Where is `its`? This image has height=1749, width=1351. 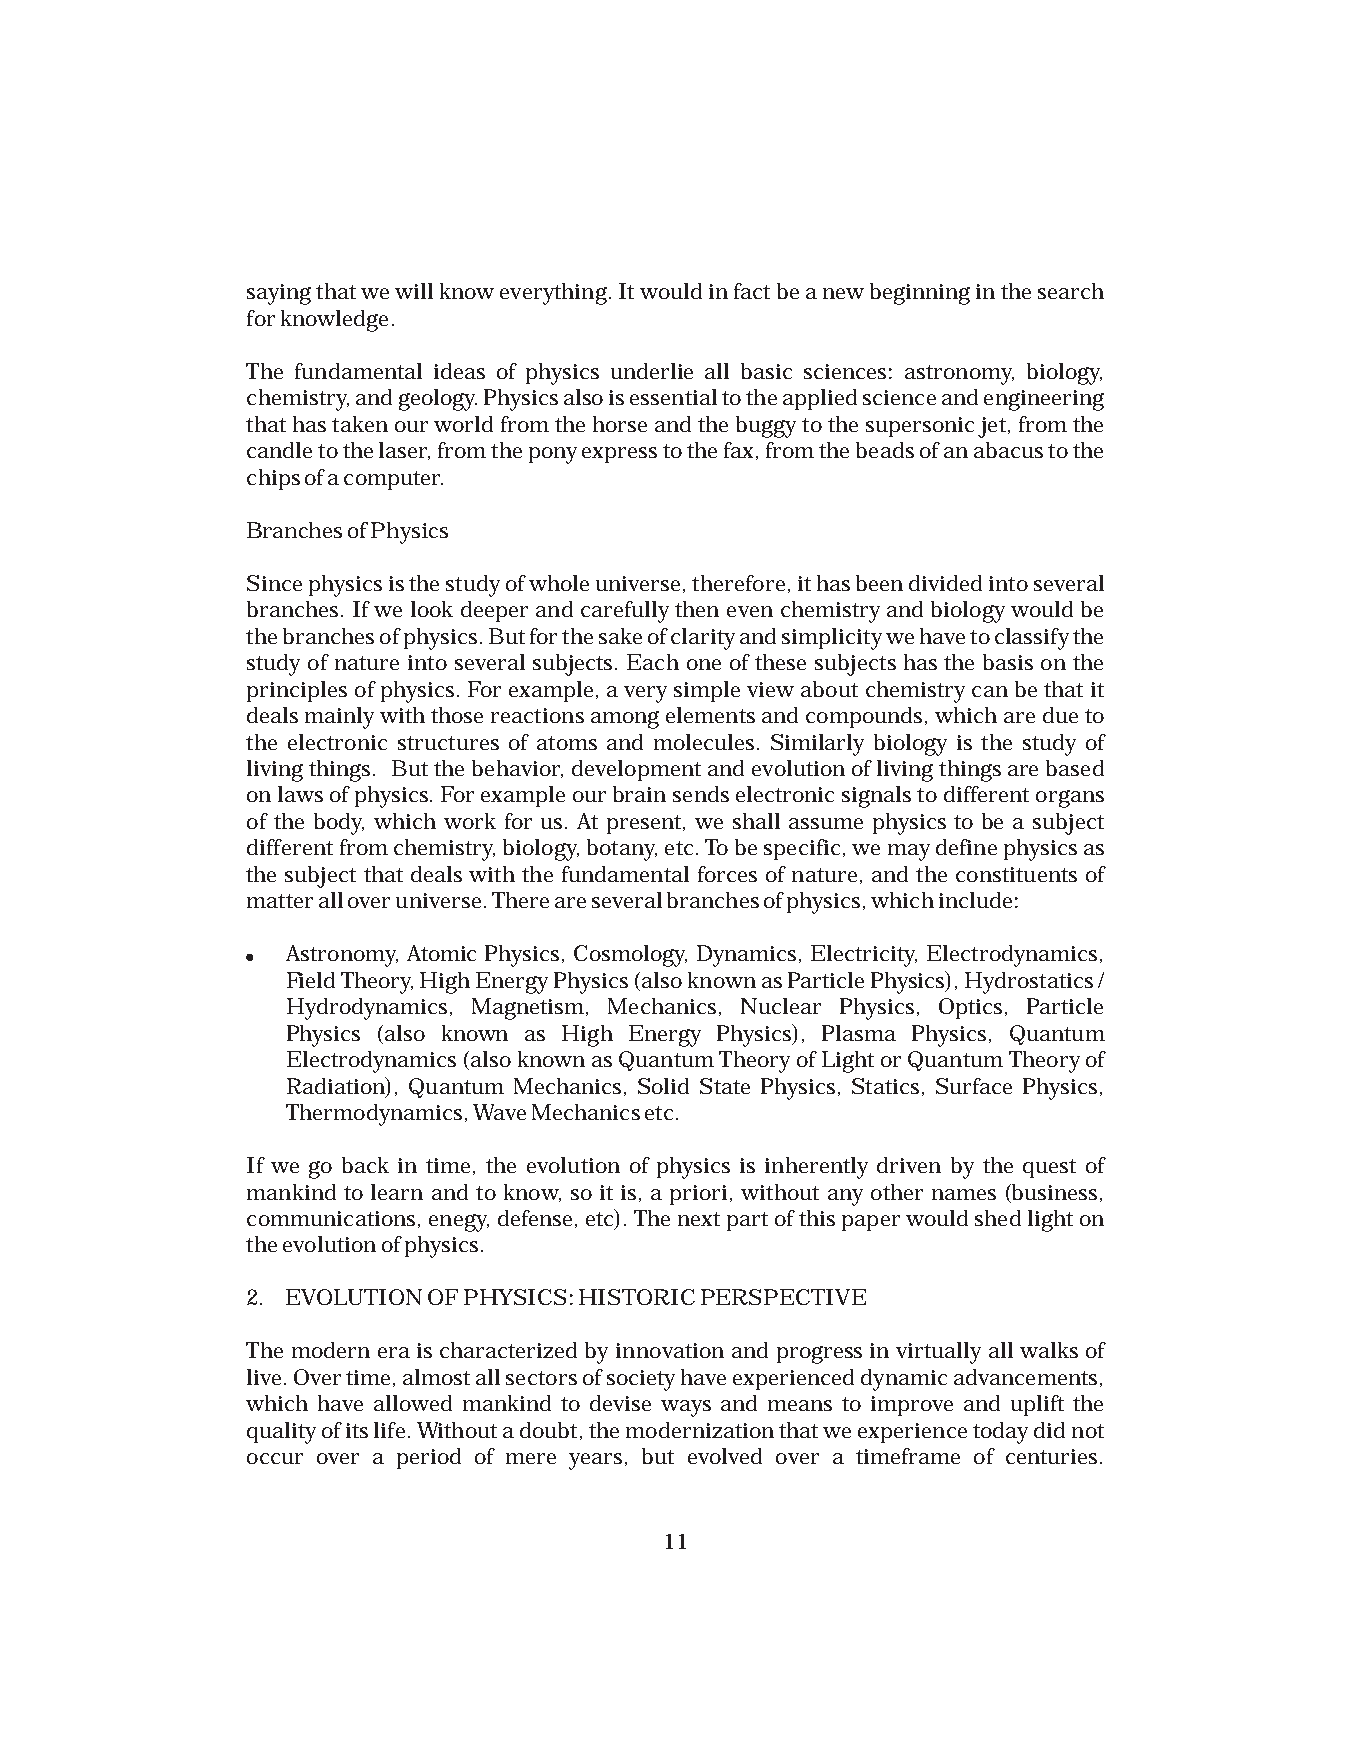
its is located at coordinates (357, 1430).
